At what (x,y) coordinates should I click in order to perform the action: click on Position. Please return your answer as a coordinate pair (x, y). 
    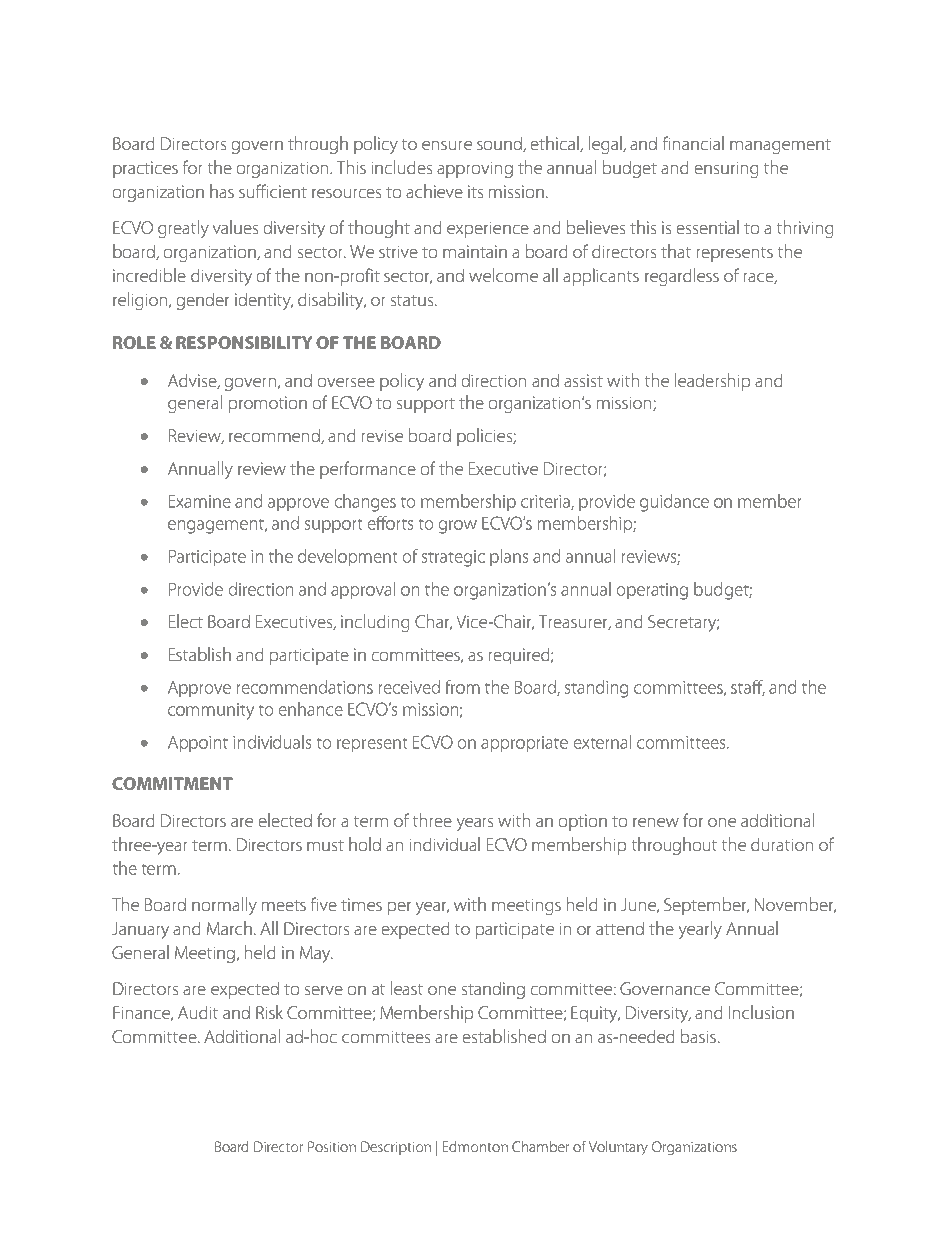
    Looking at the image, I should click on (332, 1146).
